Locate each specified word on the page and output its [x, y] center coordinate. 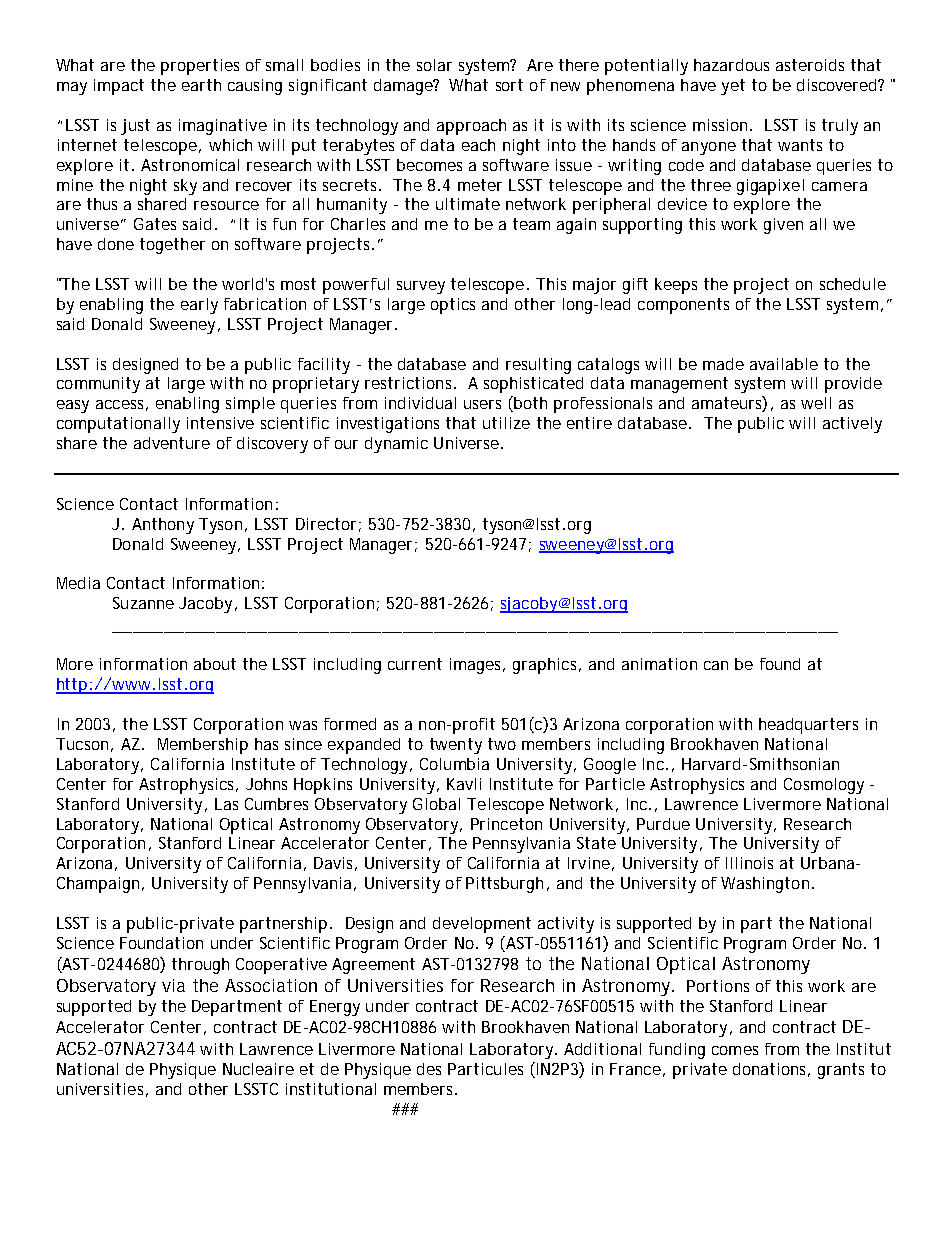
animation [659, 664]
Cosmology [824, 786]
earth [201, 85]
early [199, 306]
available [784, 364]
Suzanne [143, 603]
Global [436, 804]
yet [733, 87]
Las [226, 804]
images [477, 666]
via [173, 985]
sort [509, 85]
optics [453, 306]
